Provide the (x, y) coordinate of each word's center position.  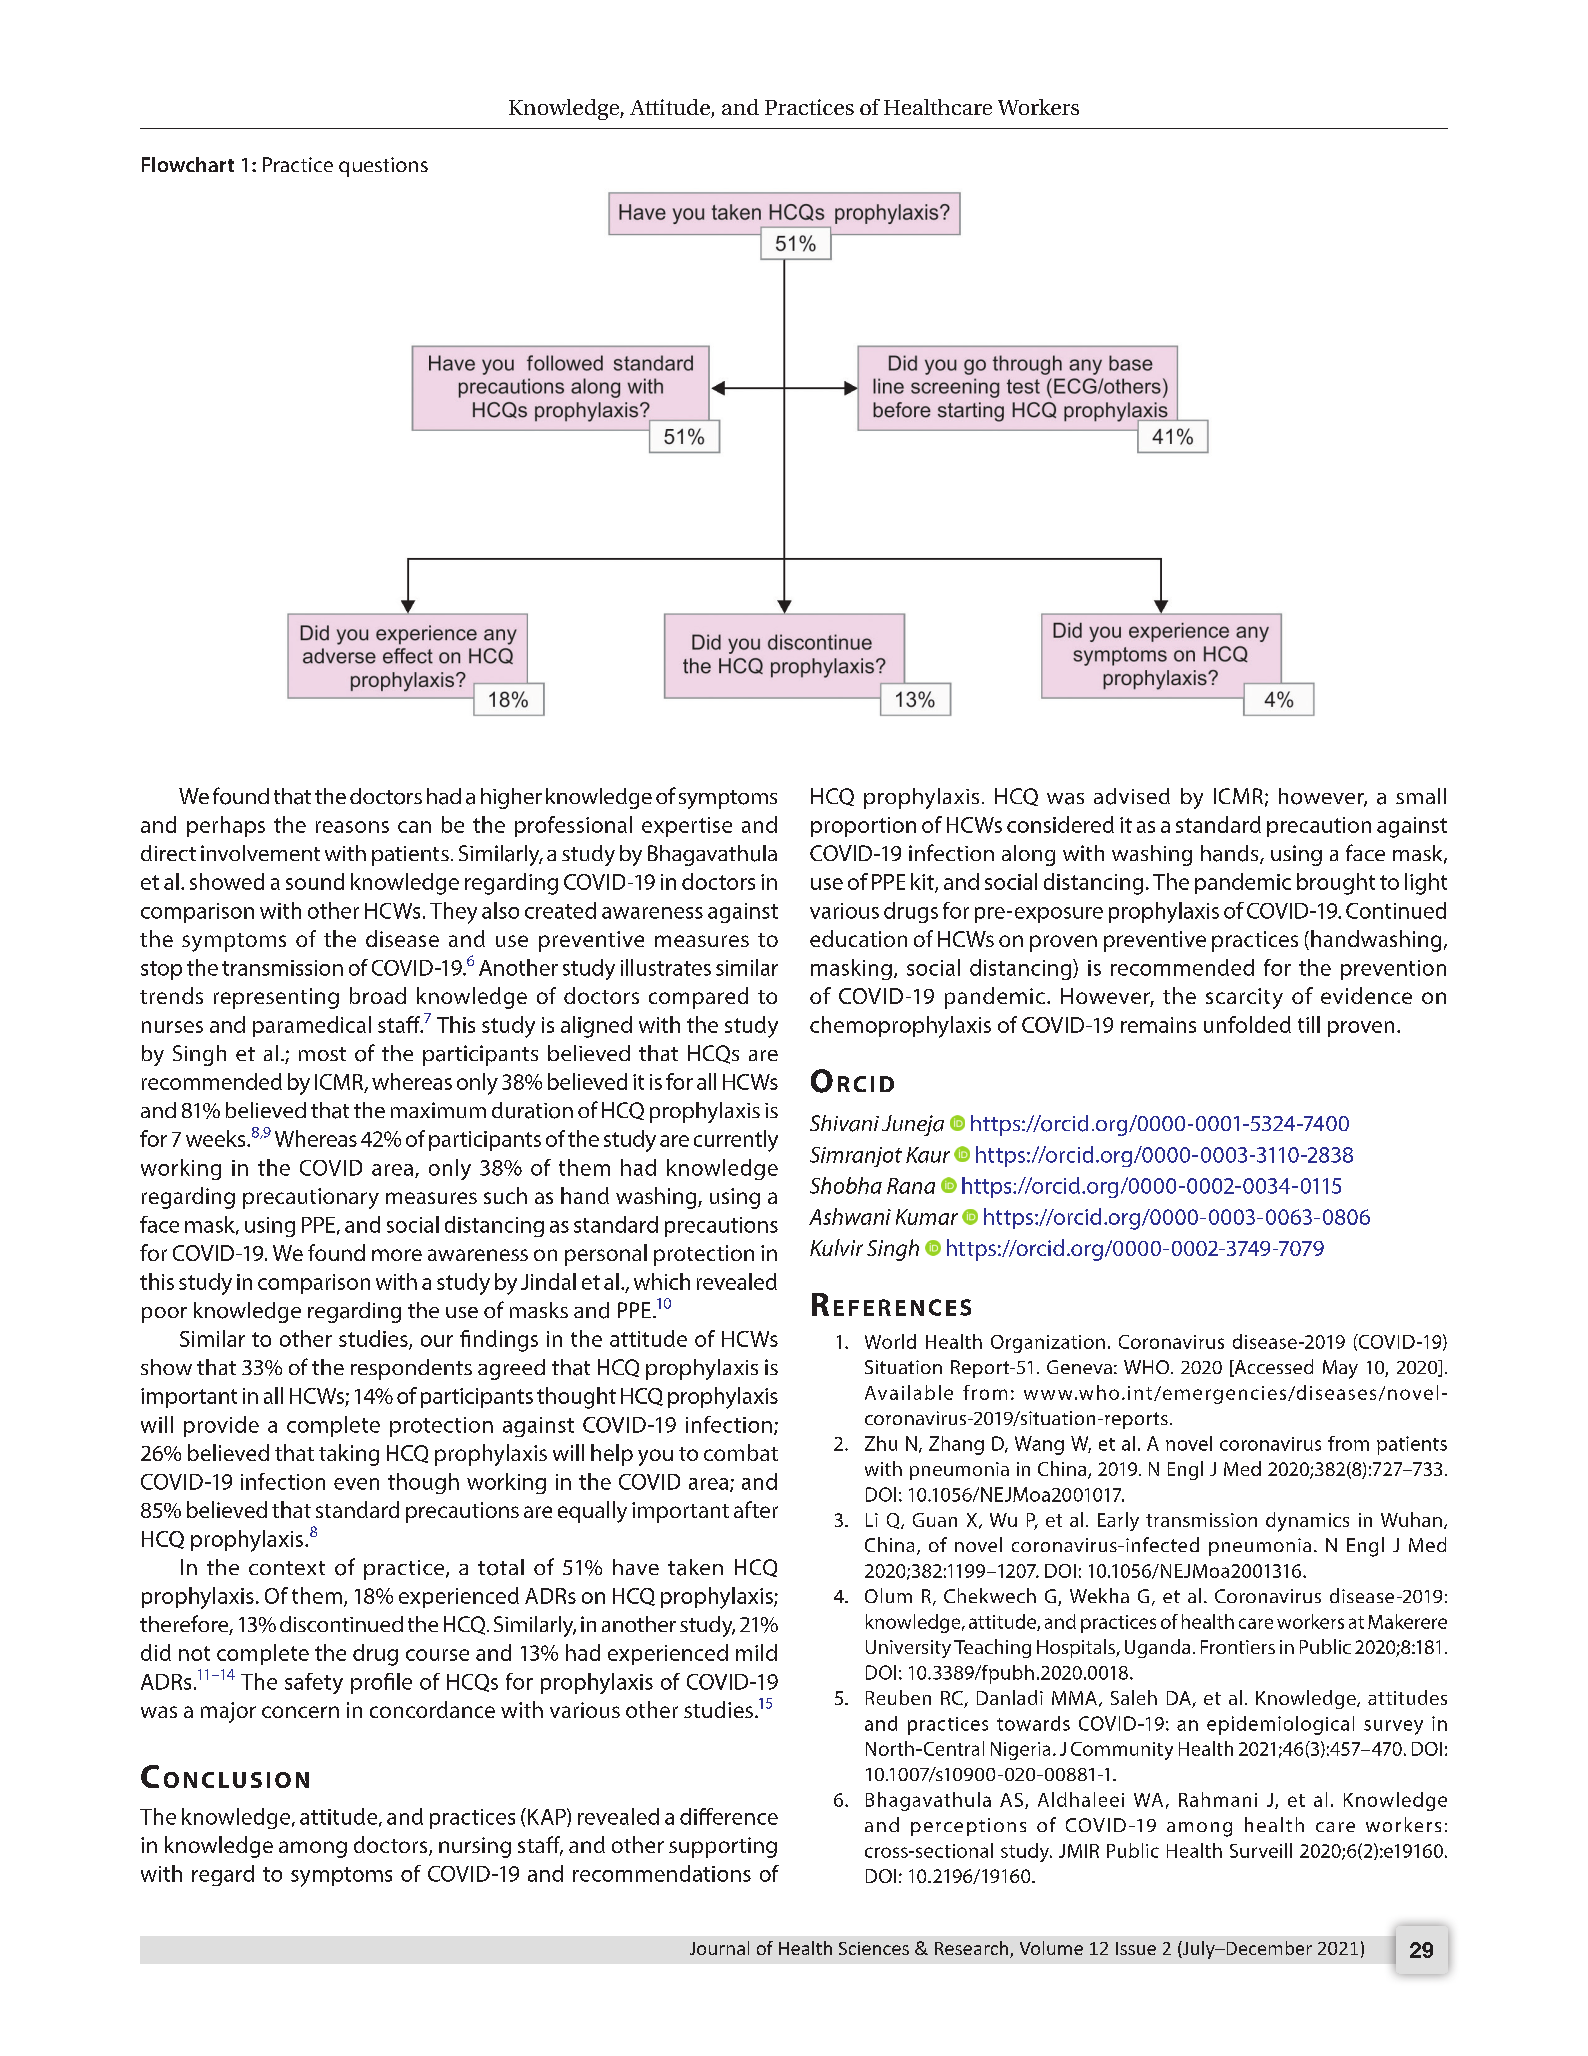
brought (1336, 884)
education (858, 938)
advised (1132, 796)
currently (736, 1141)
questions (383, 167)
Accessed (1272, 1368)
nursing (475, 1847)
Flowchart (188, 164)
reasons (352, 827)
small (1421, 796)
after (756, 1509)
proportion (863, 827)
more (397, 1255)
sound (315, 881)
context (287, 1568)
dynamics (1307, 1522)
